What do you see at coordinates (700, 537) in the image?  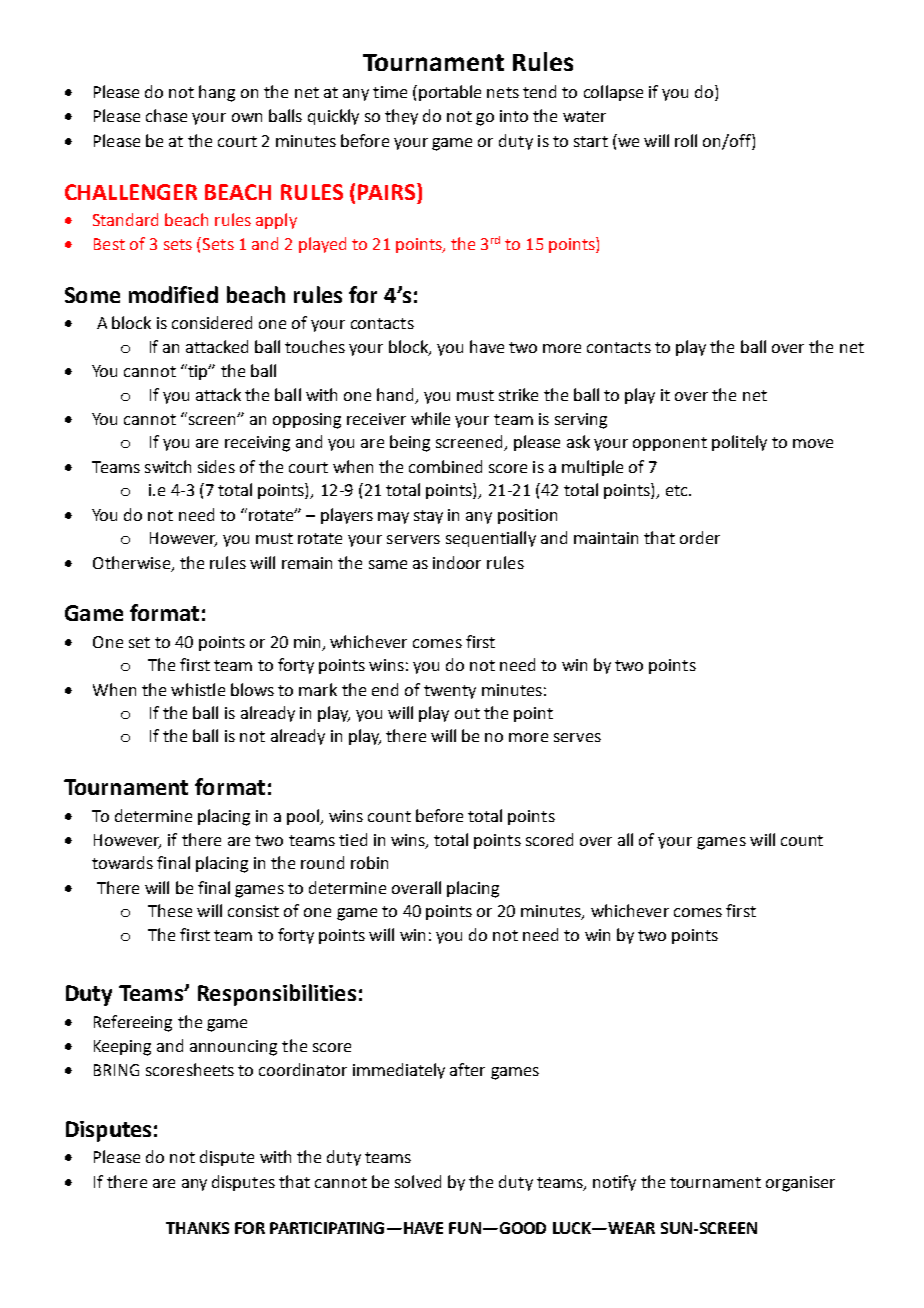 I see `order` at bounding box center [700, 537].
